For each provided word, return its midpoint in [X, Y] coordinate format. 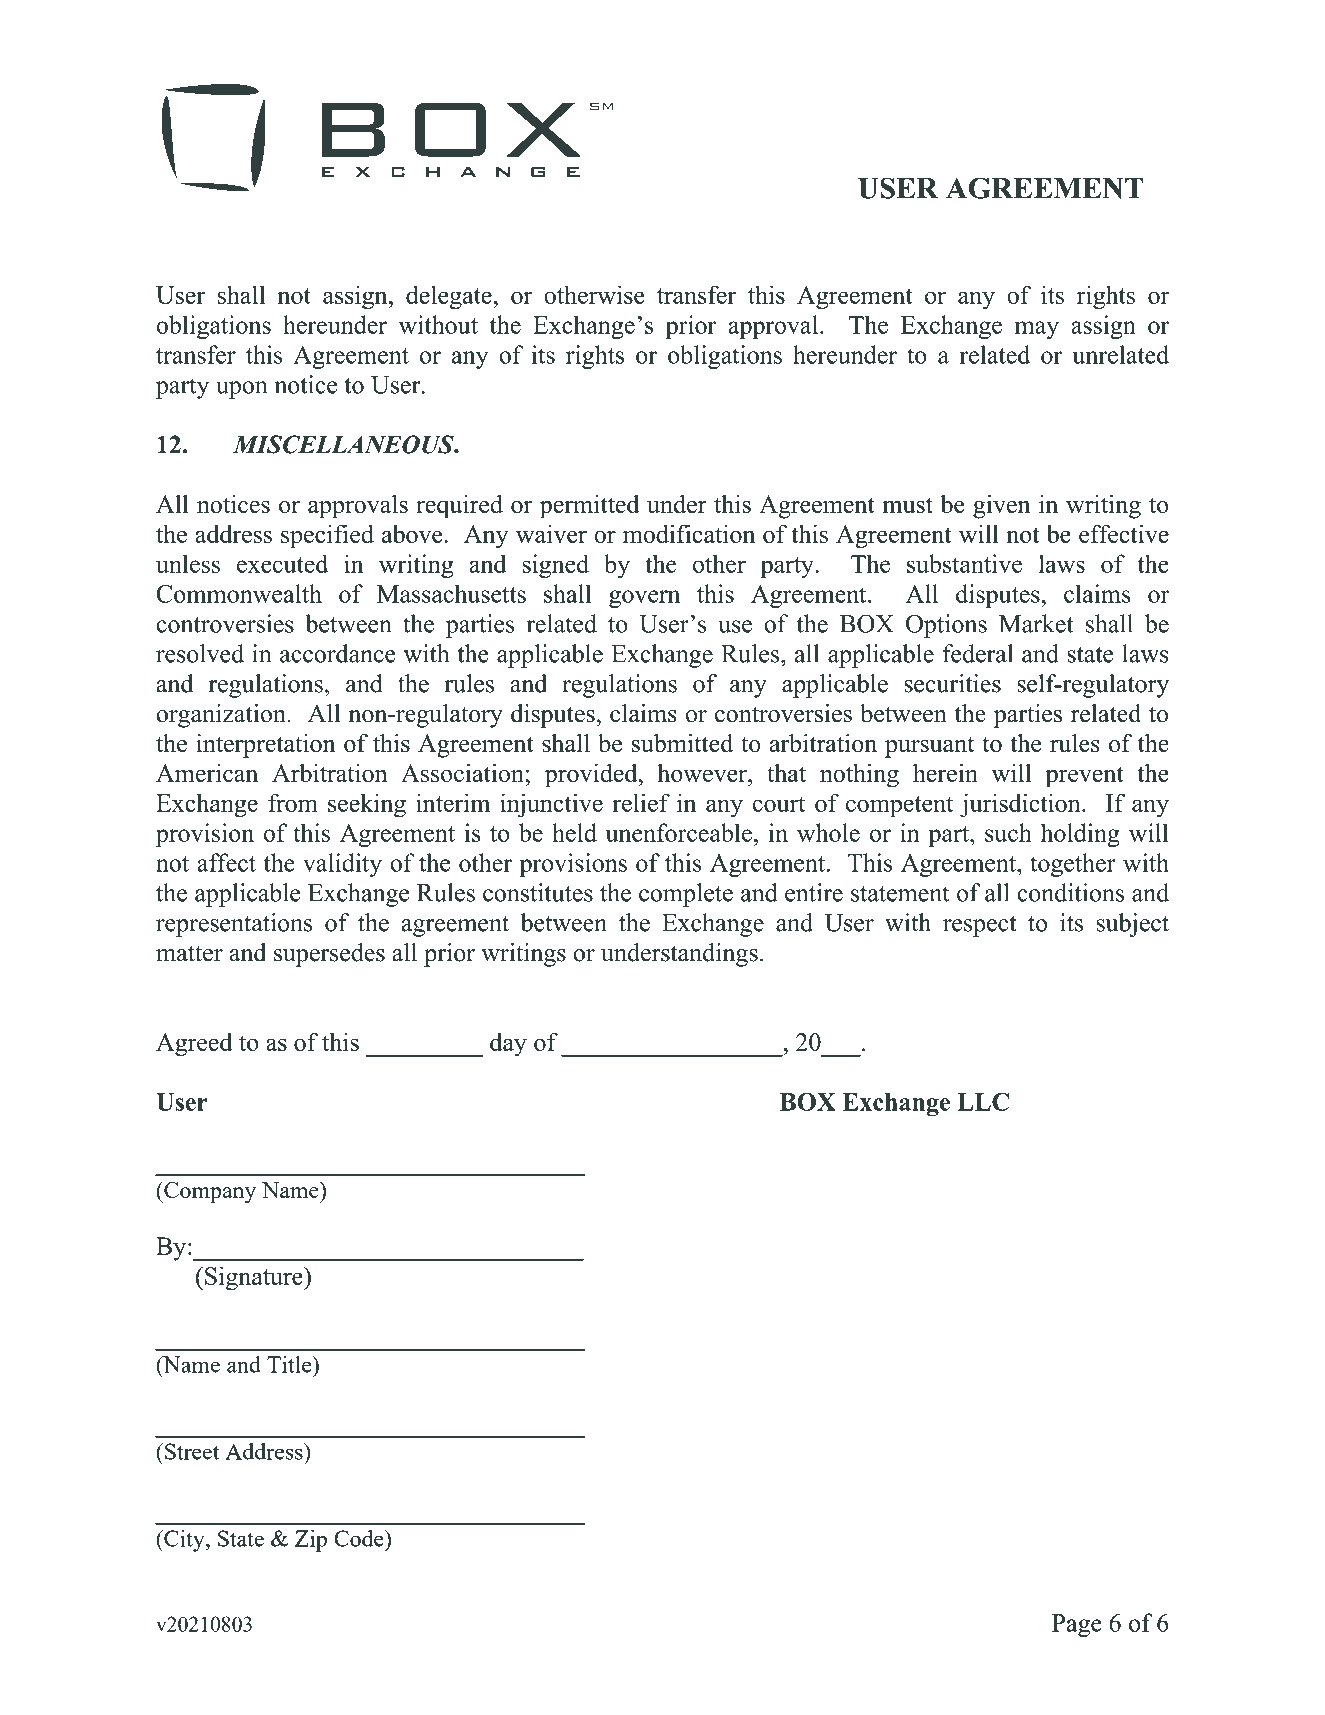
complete [686, 895]
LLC [983, 1102]
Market [1036, 623]
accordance [338, 653]
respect [979, 926]
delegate [450, 297]
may [1037, 330]
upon [242, 390]
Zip [311, 1541]
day [508, 1045]
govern [644, 599]
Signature [255, 1278]
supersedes [329, 955]
